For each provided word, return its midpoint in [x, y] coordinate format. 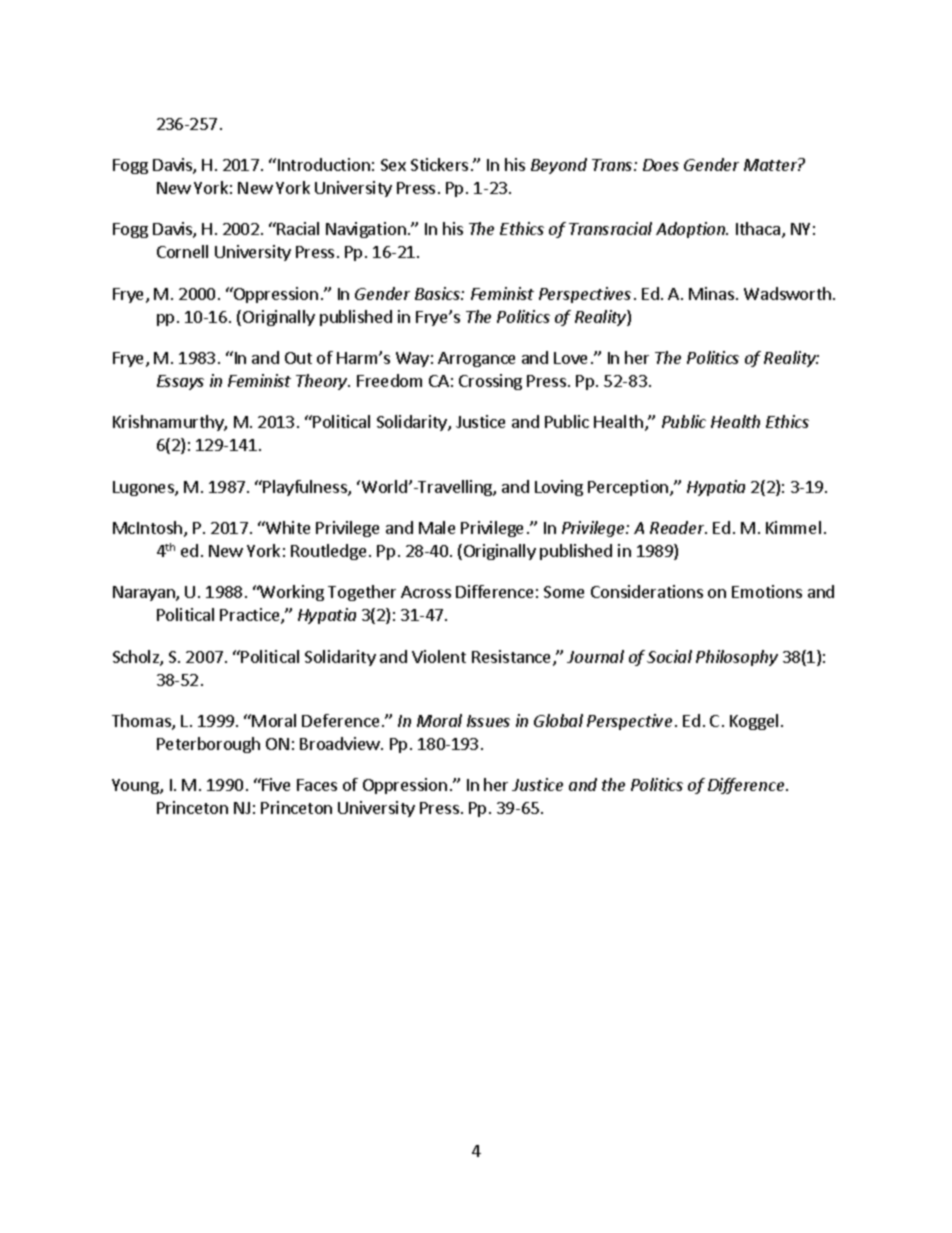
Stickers [439, 164]
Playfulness [306, 488]
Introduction [322, 164]
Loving [559, 488]
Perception [629, 488]
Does [661, 165]
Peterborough [208, 745]
